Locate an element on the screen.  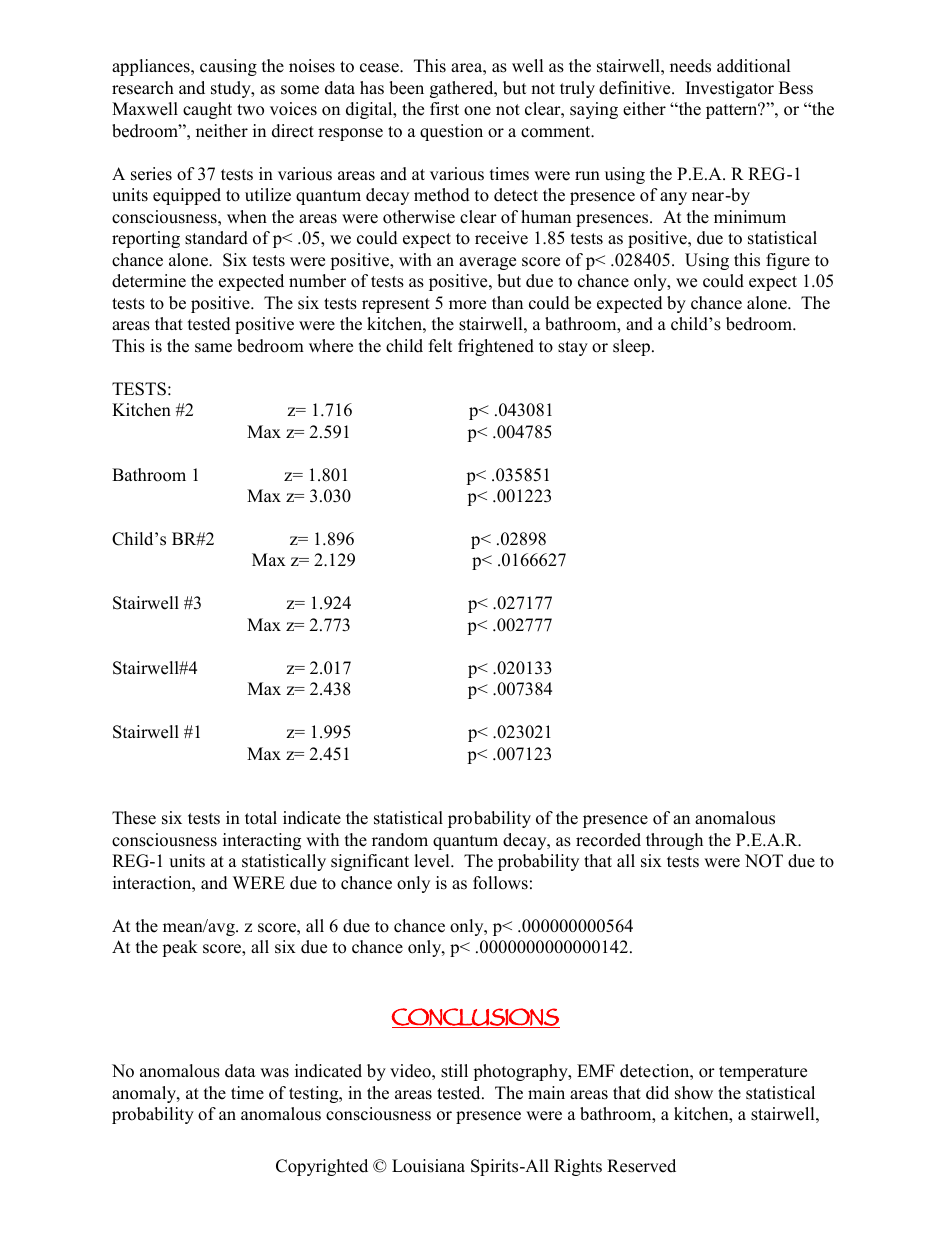
gathered is located at coordinates (463, 89).
